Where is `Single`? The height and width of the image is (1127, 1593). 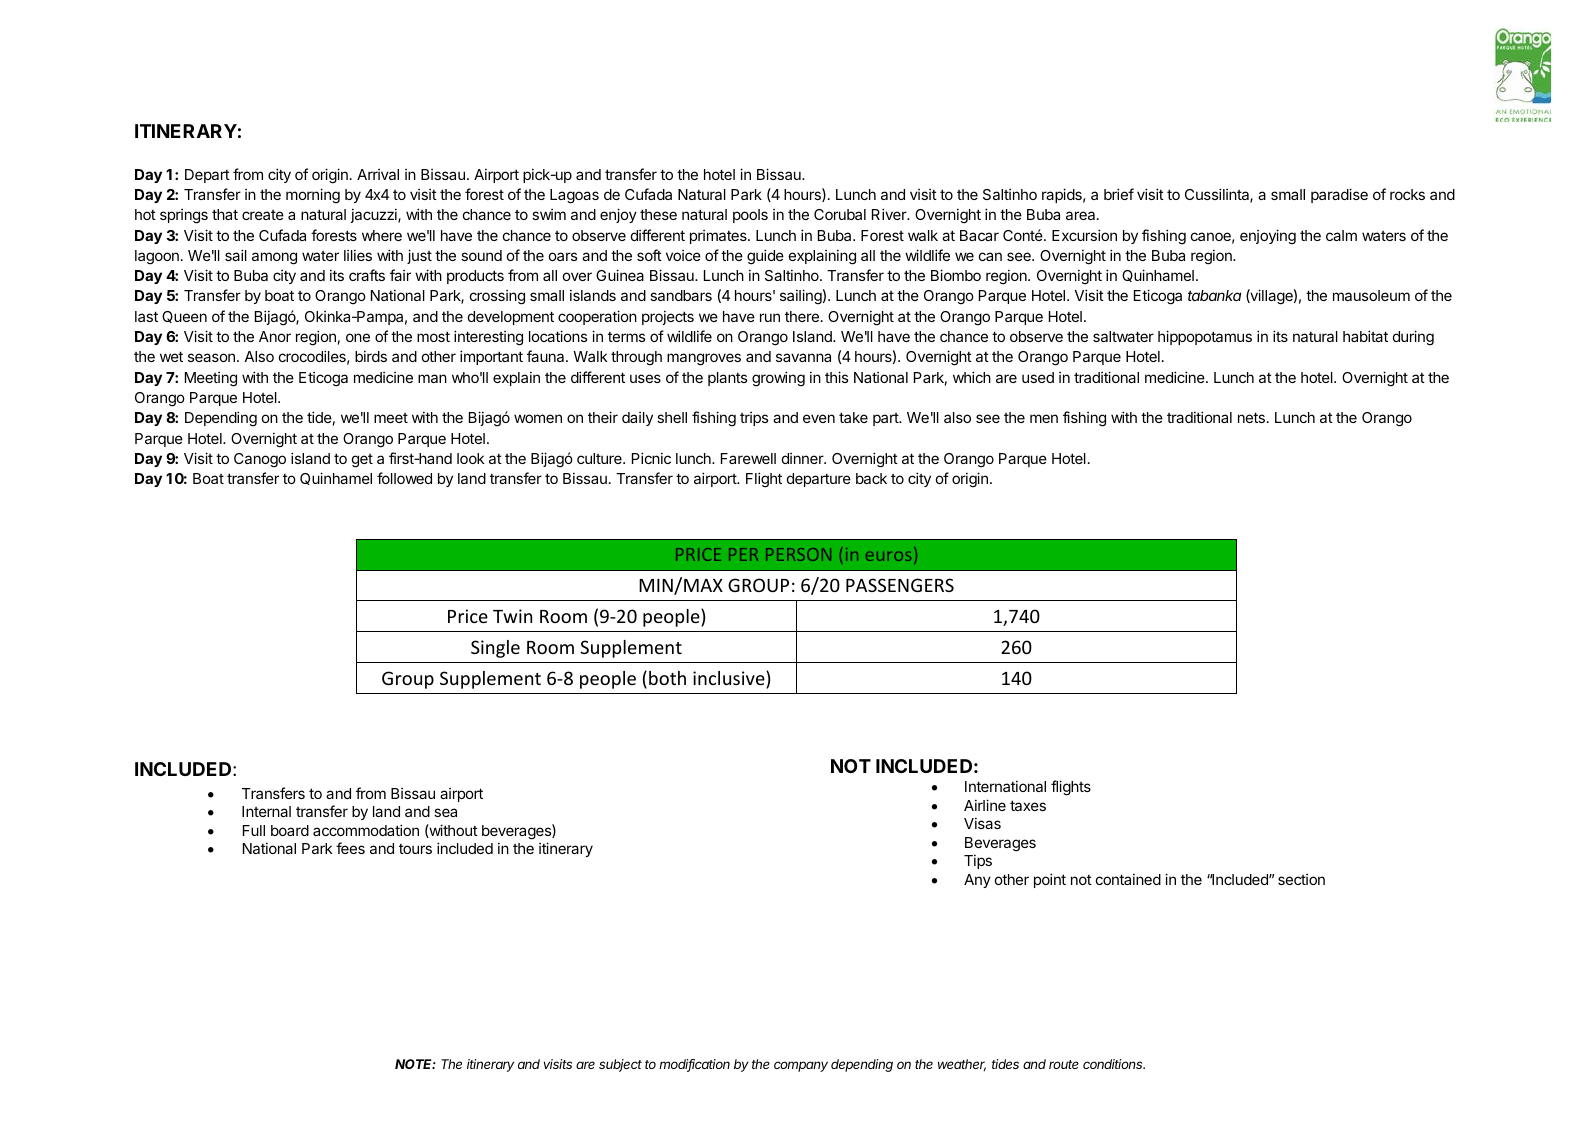 Single is located at coordinates (495, 649).
